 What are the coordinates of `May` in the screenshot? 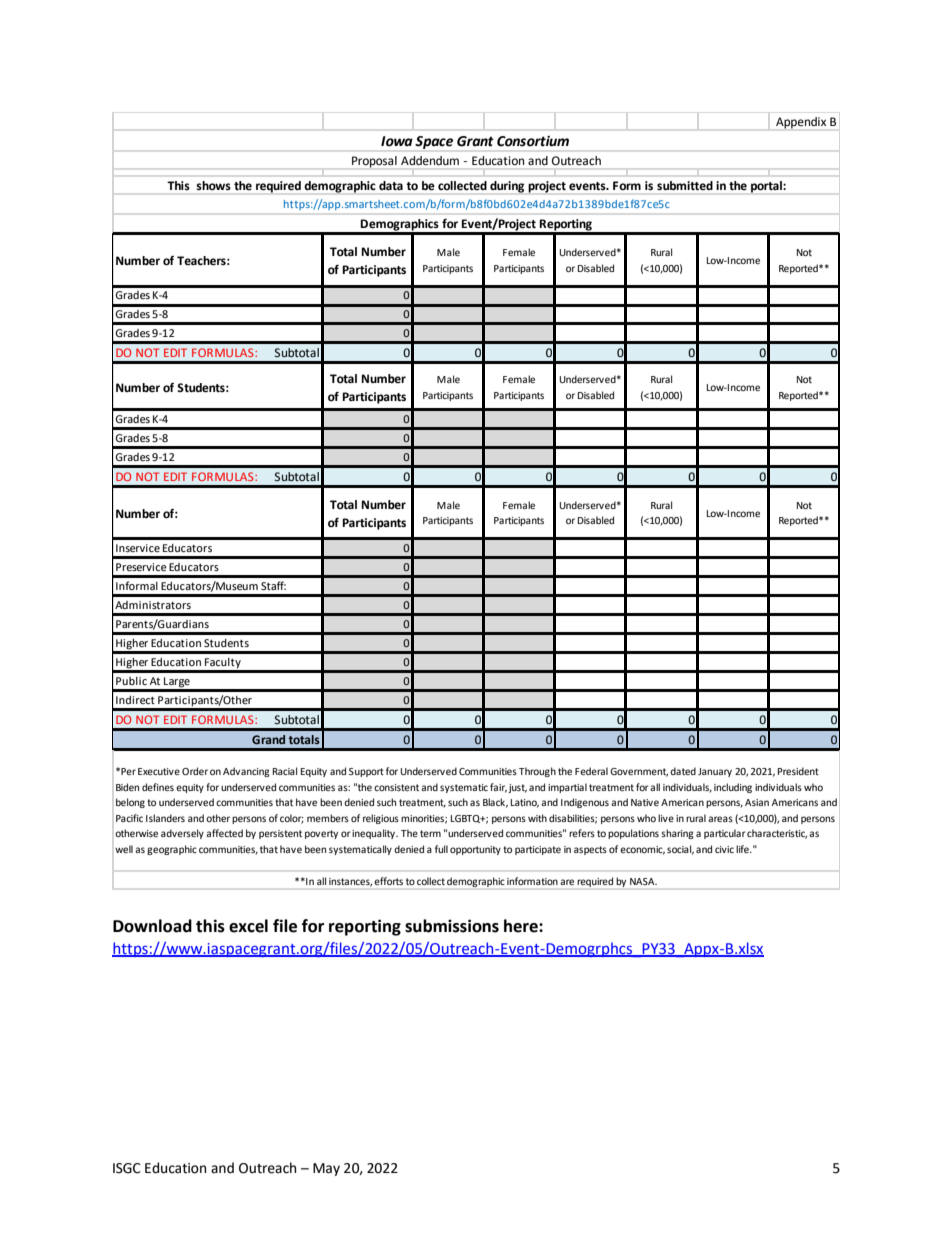 It's located at (326, 1169).
